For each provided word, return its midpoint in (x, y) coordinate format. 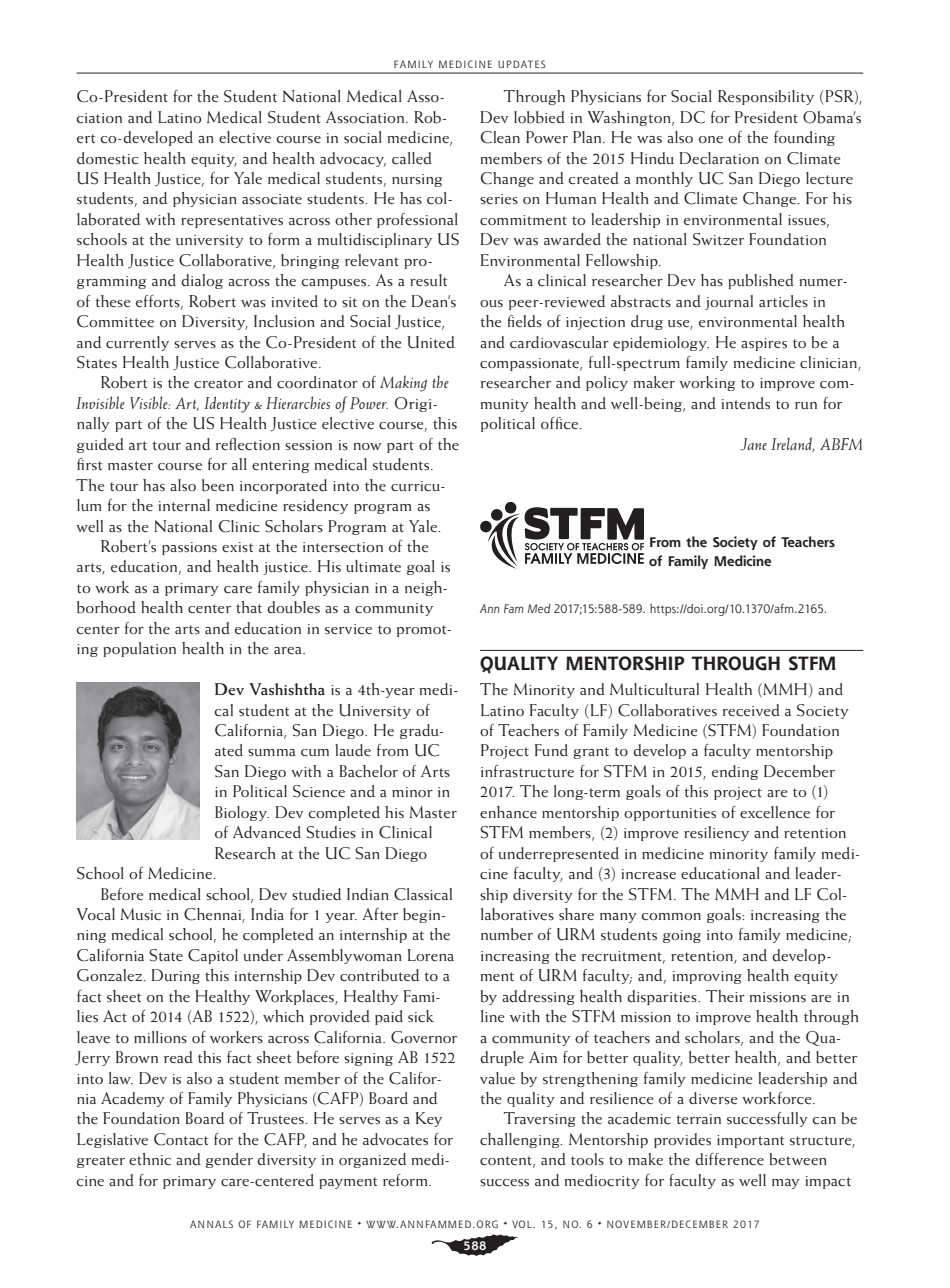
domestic (107, 158)
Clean (500, 137)
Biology (242, 813)
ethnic (150, 1159)
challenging (521, 1140)
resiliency (716, 833)
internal (184, 505)
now (367, 446)
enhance (508, 812)
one (711, 140)
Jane (753, 444)
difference (729, 1159)
